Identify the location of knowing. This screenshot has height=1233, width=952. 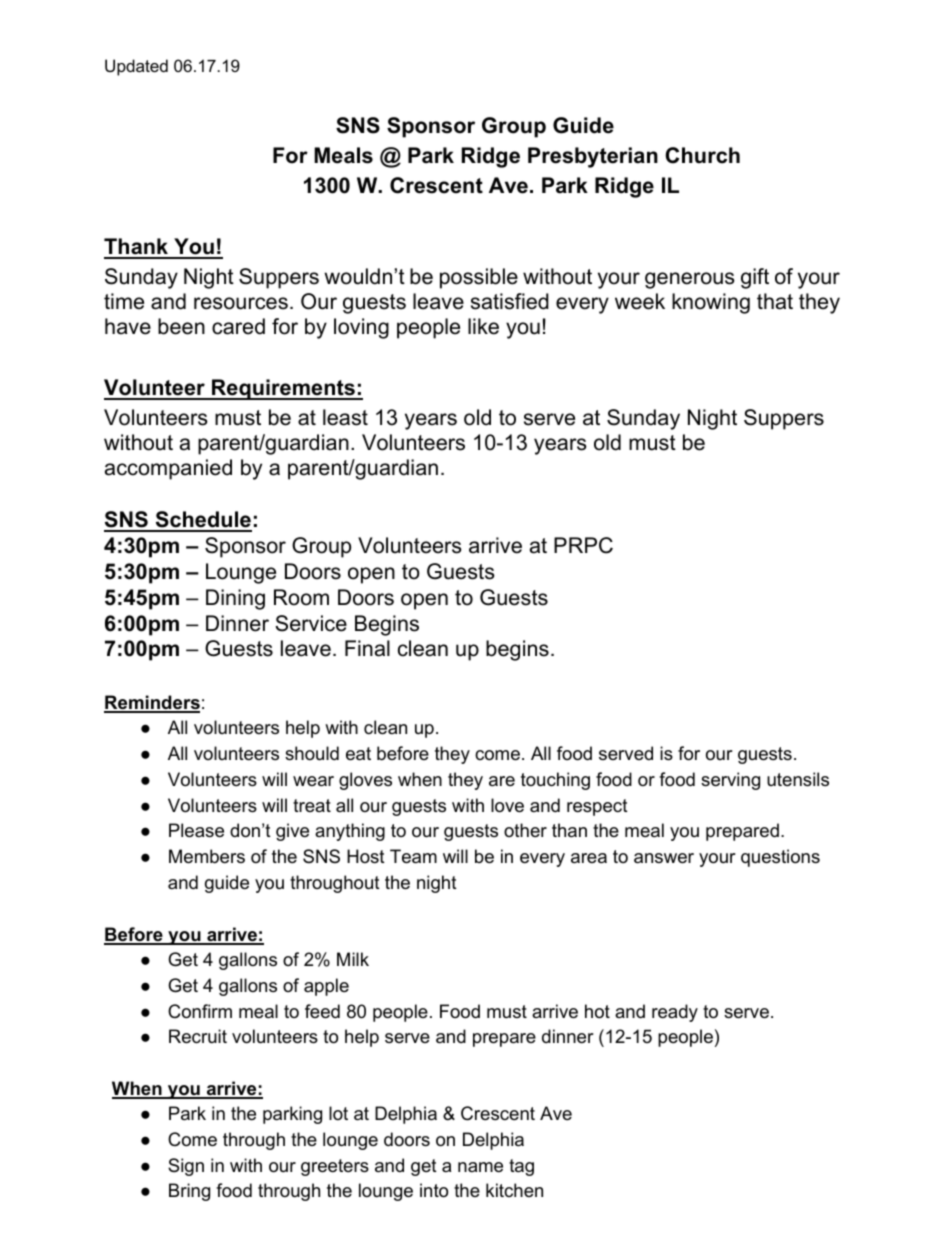
(711, 303).
